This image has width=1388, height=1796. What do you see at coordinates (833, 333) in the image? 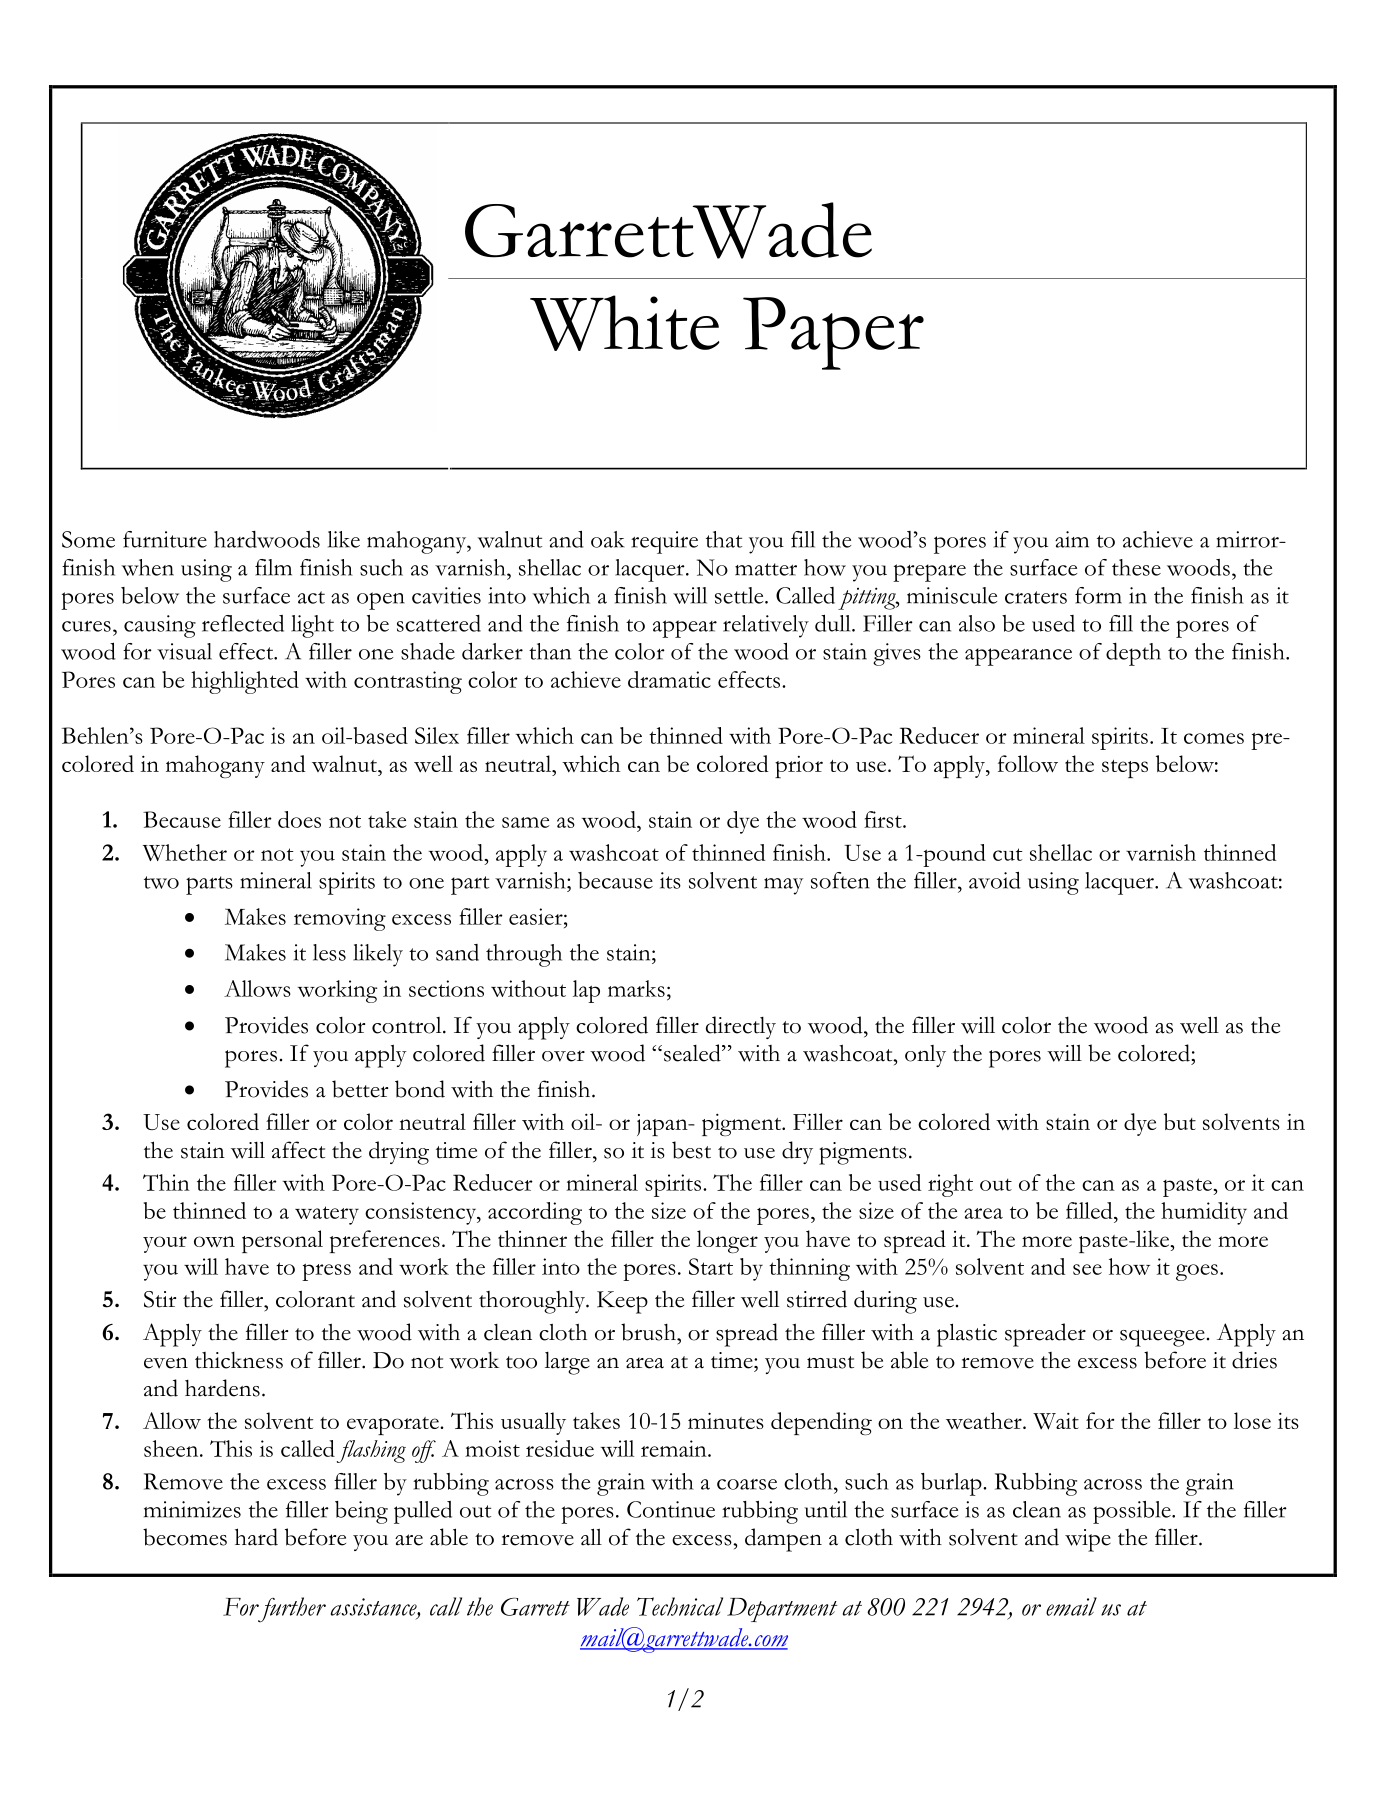
I see `Paper` at bounding box center [833, 333].
